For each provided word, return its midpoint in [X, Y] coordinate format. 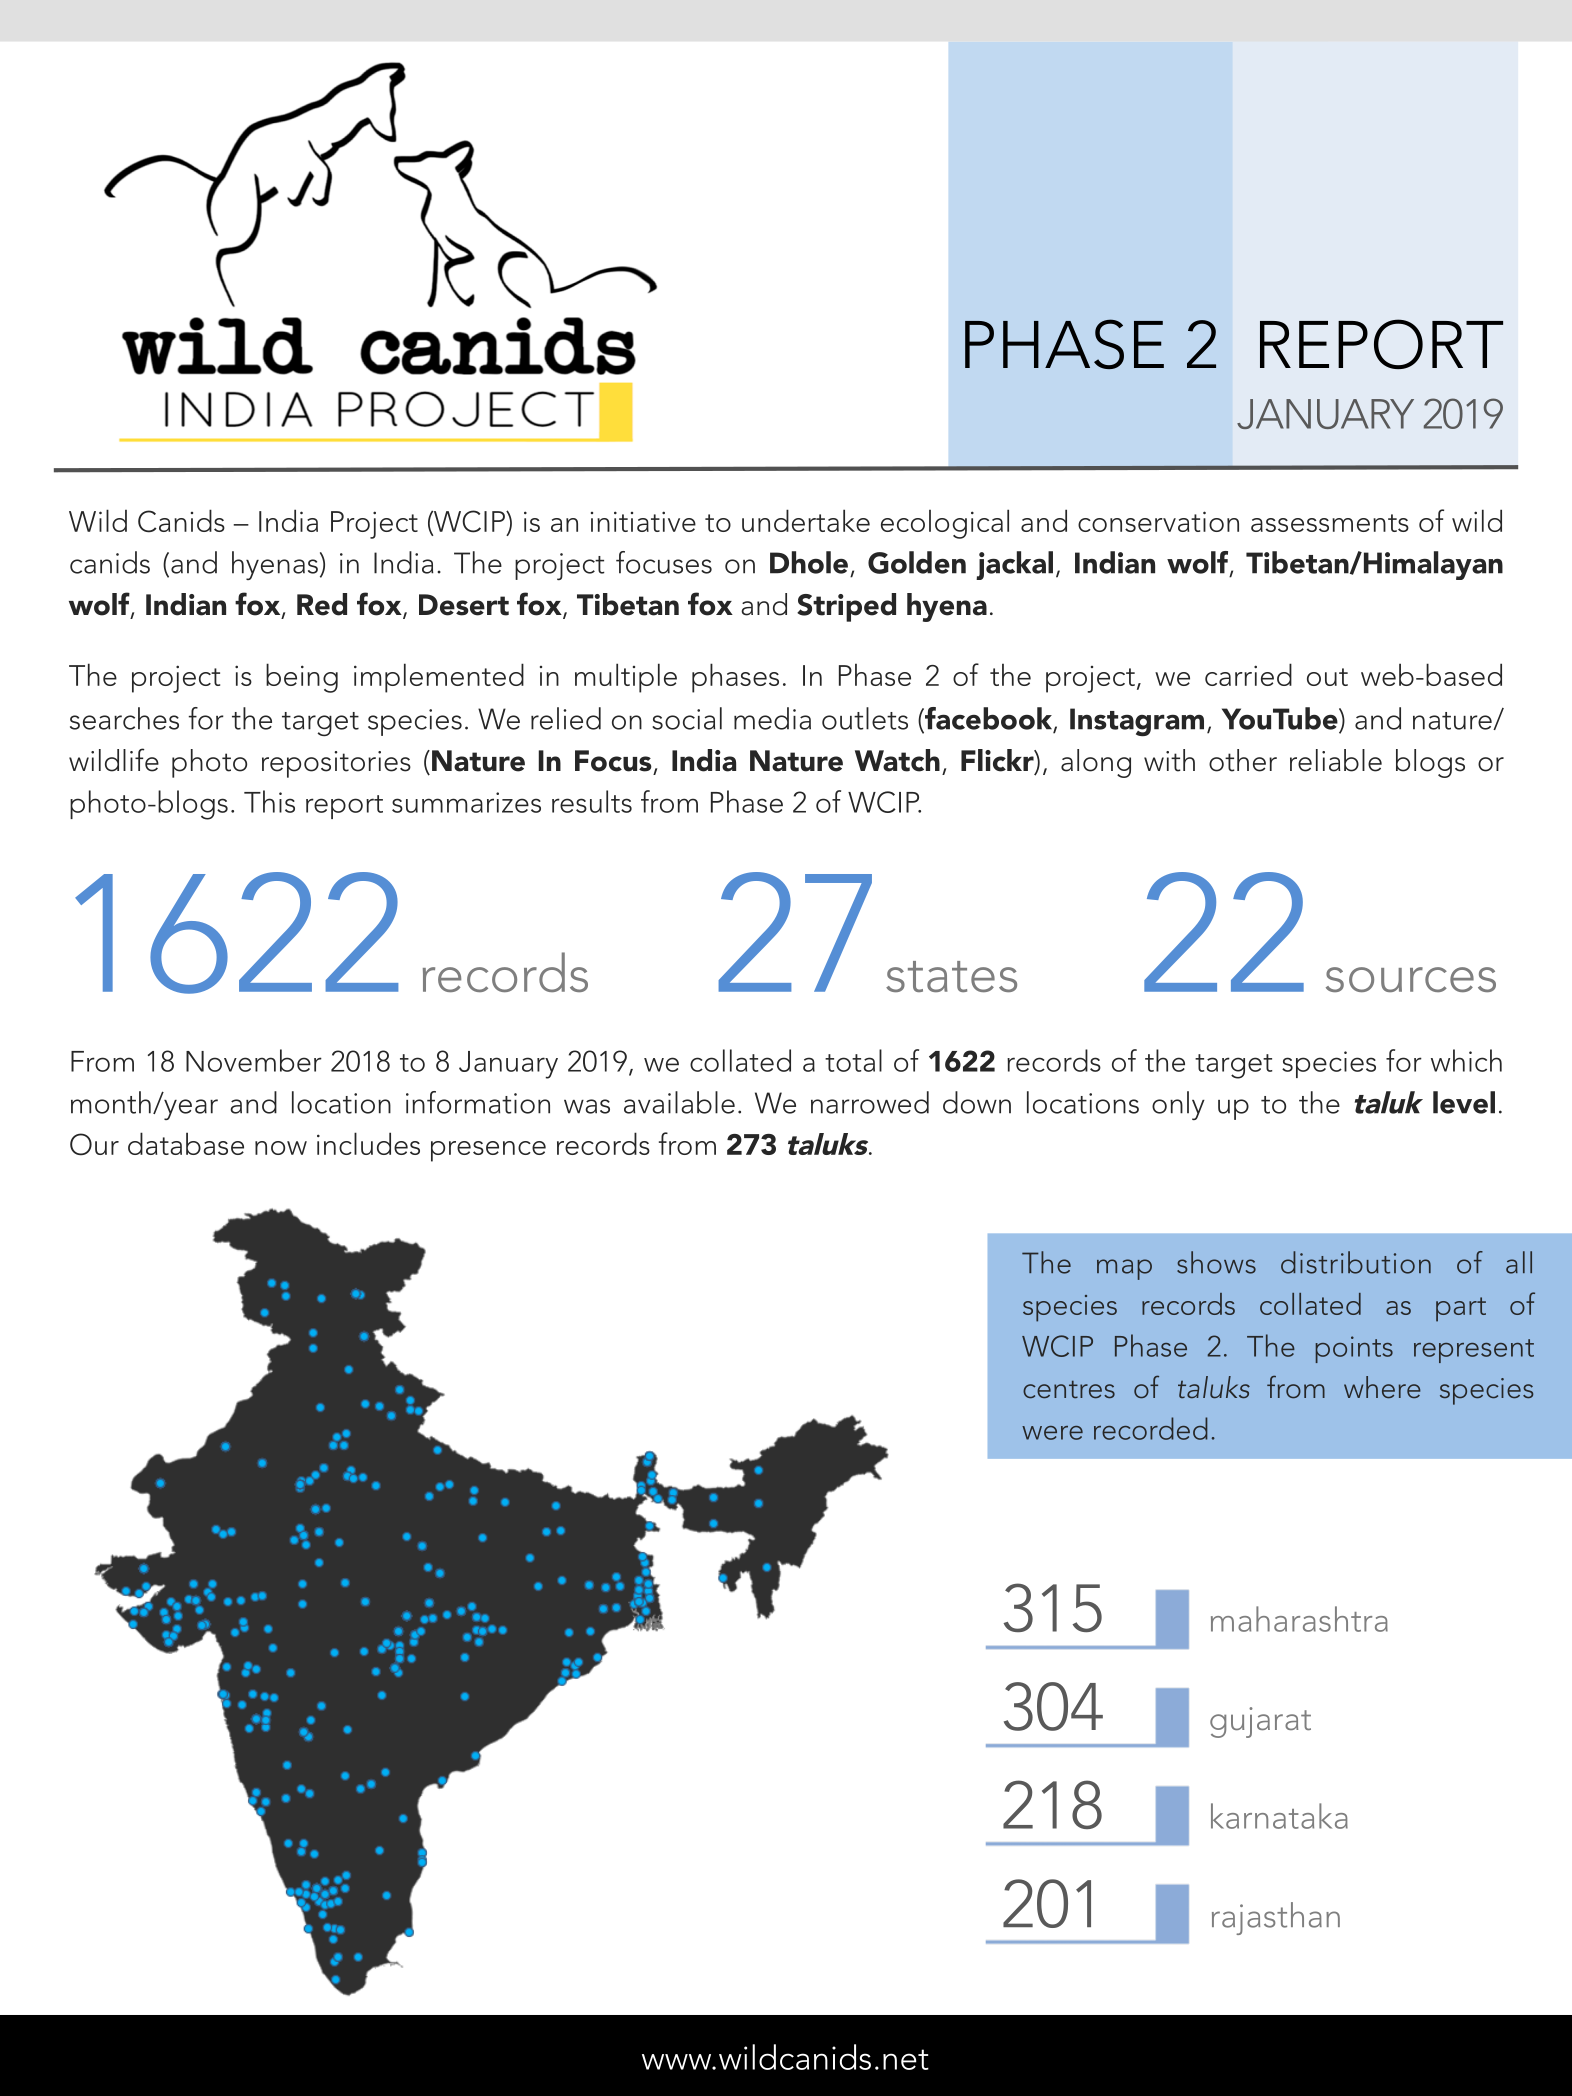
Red [322, 604]
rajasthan [1276, 1918]
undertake [806, 520]
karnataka [1279, 1816]
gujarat [1260, 1722]
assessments [1330, 523]
